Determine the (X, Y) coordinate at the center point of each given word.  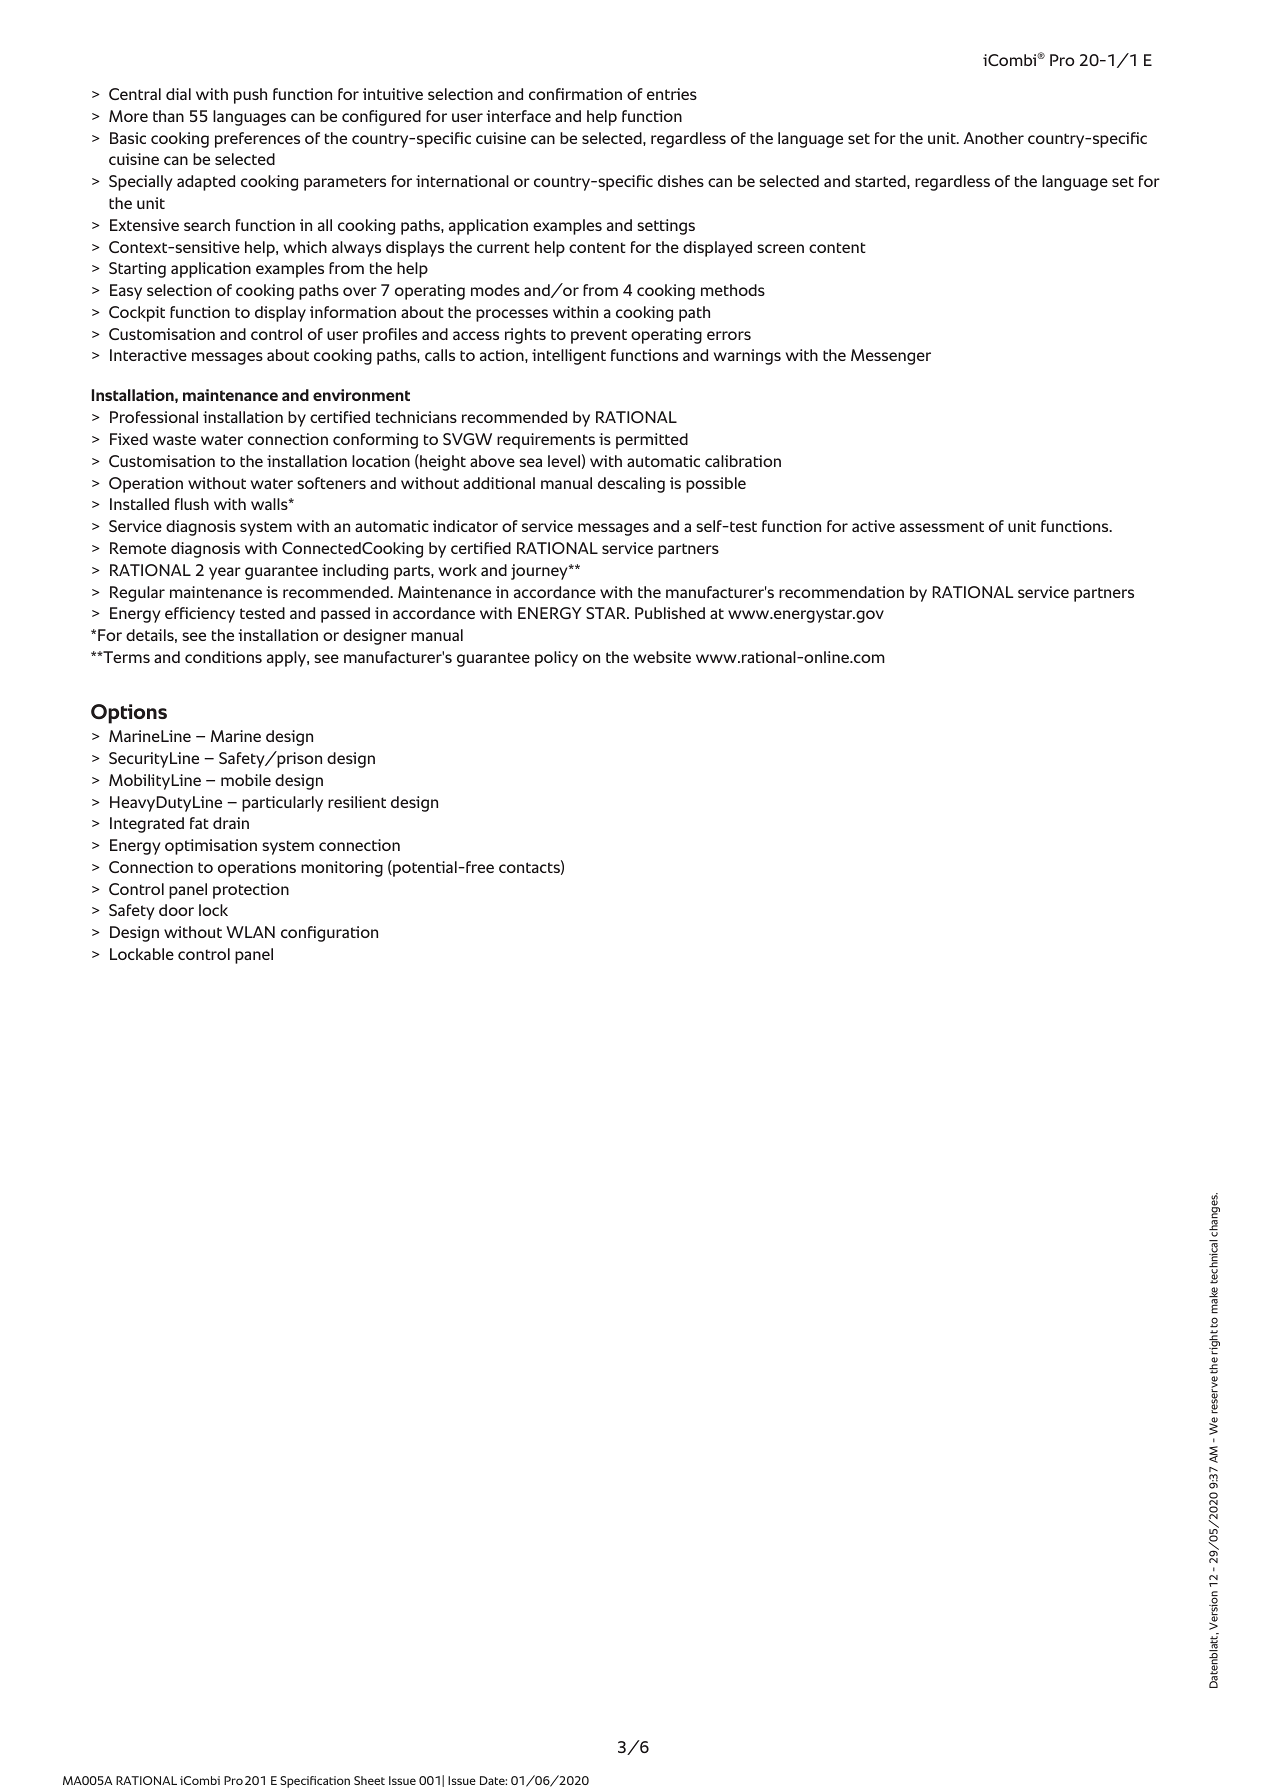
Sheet (369, 1780)
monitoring (342, 869)
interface (518, 116)
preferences (257, 140)
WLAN (250, 932)
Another (994, 138)
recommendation (841, 592)
